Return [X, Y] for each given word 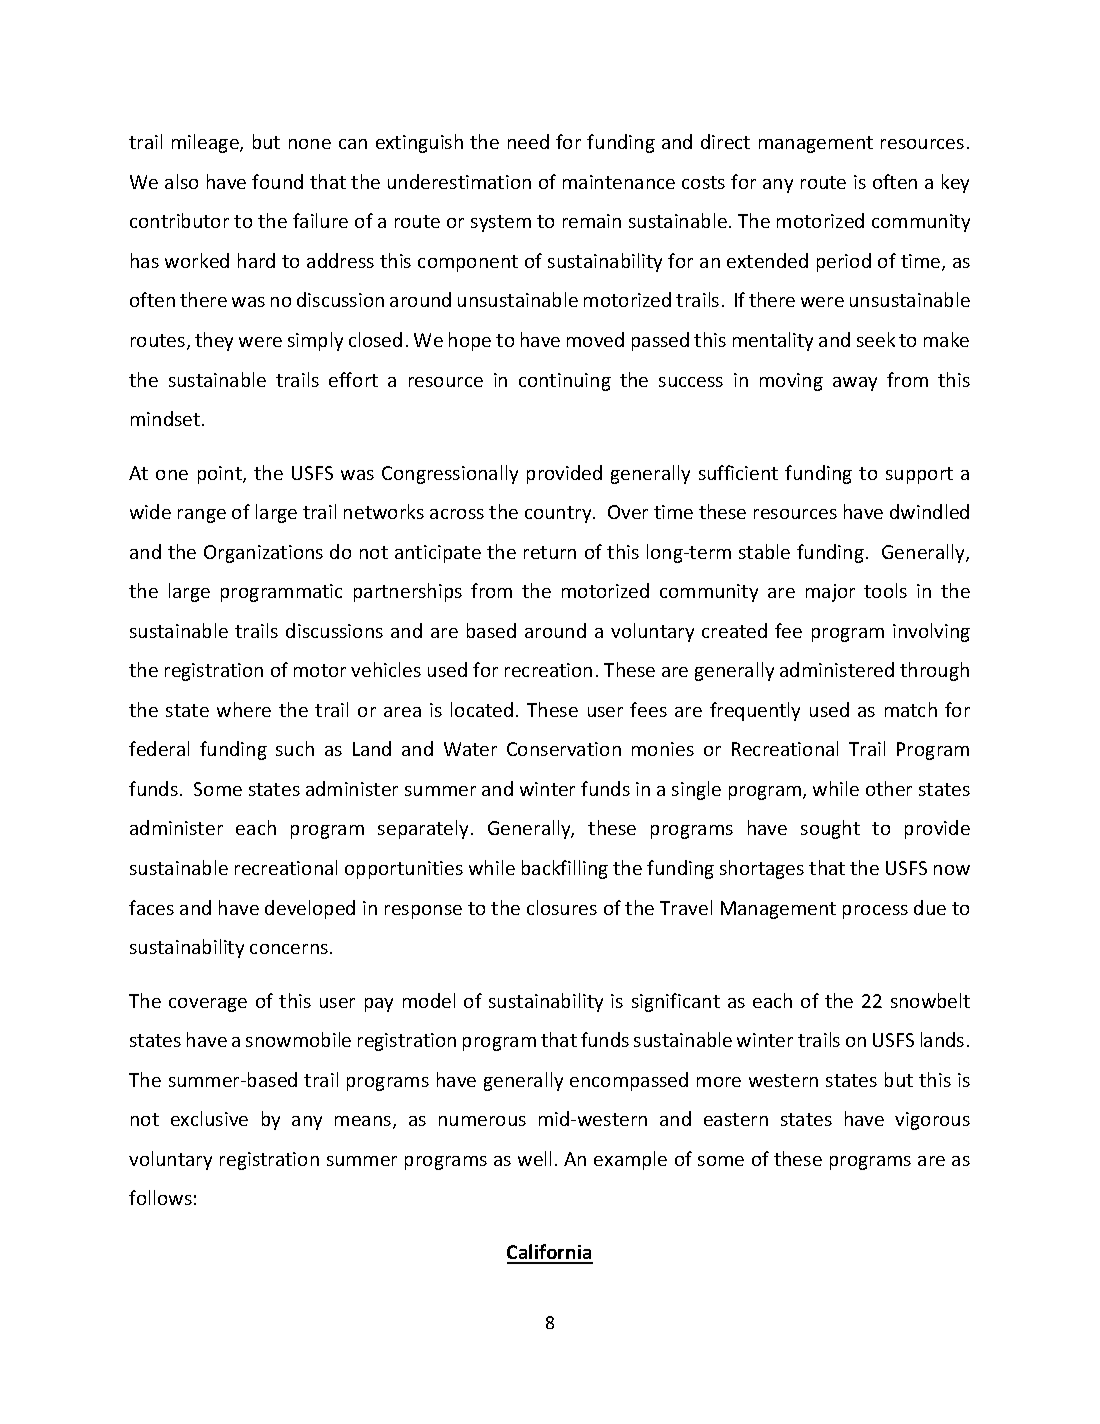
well [534, 1158]
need [528, 141]
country [559, 514]
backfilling [565, 869]
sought [830, 829]
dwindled [929, 511]
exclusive [209, 1118]
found [277, 181]
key [955, 183]
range [202, 516]
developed [310, 909]
